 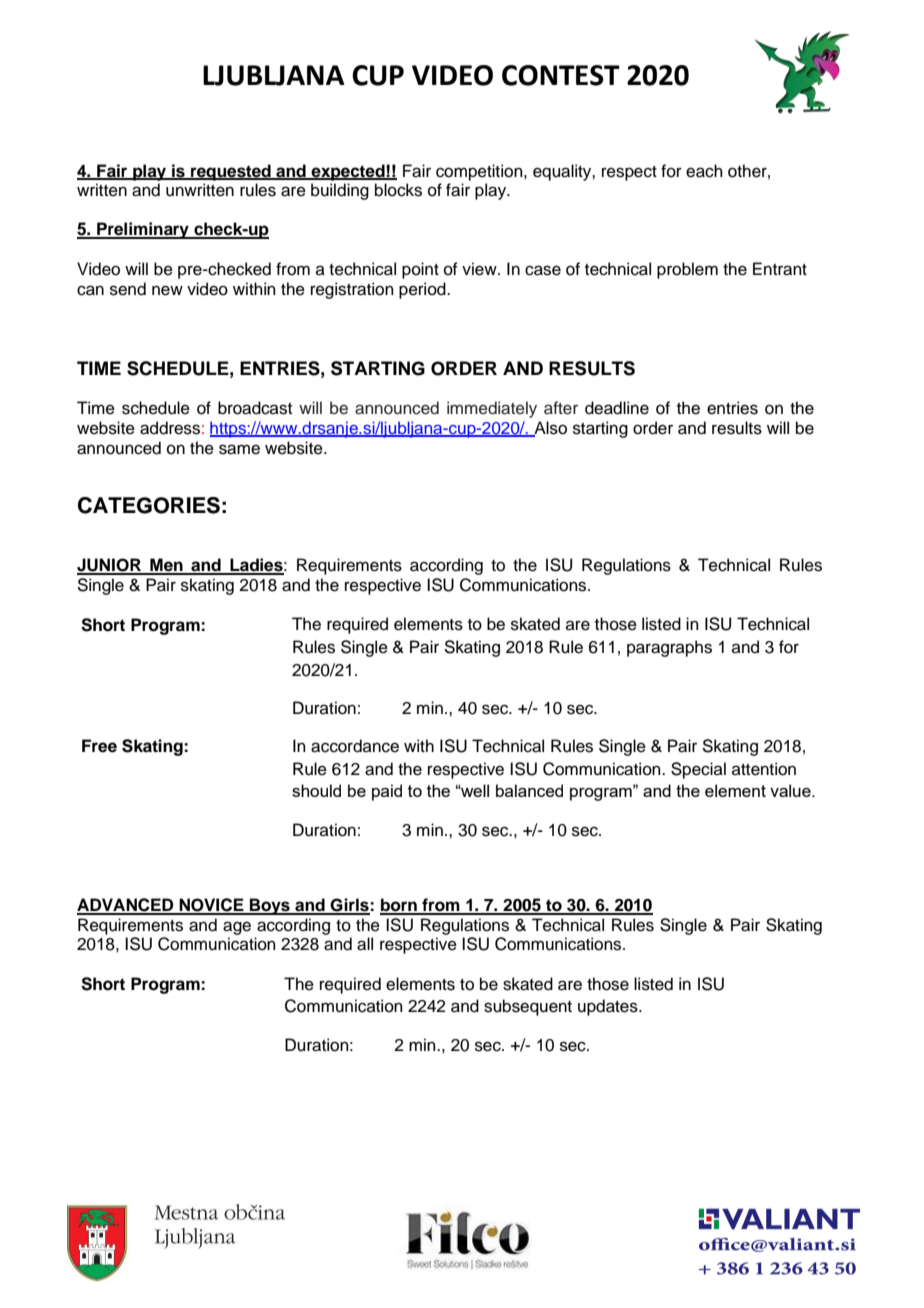 What do you see at coordinates (237, 928) in the image?
I see `age` at bounding box center [237, 928].
